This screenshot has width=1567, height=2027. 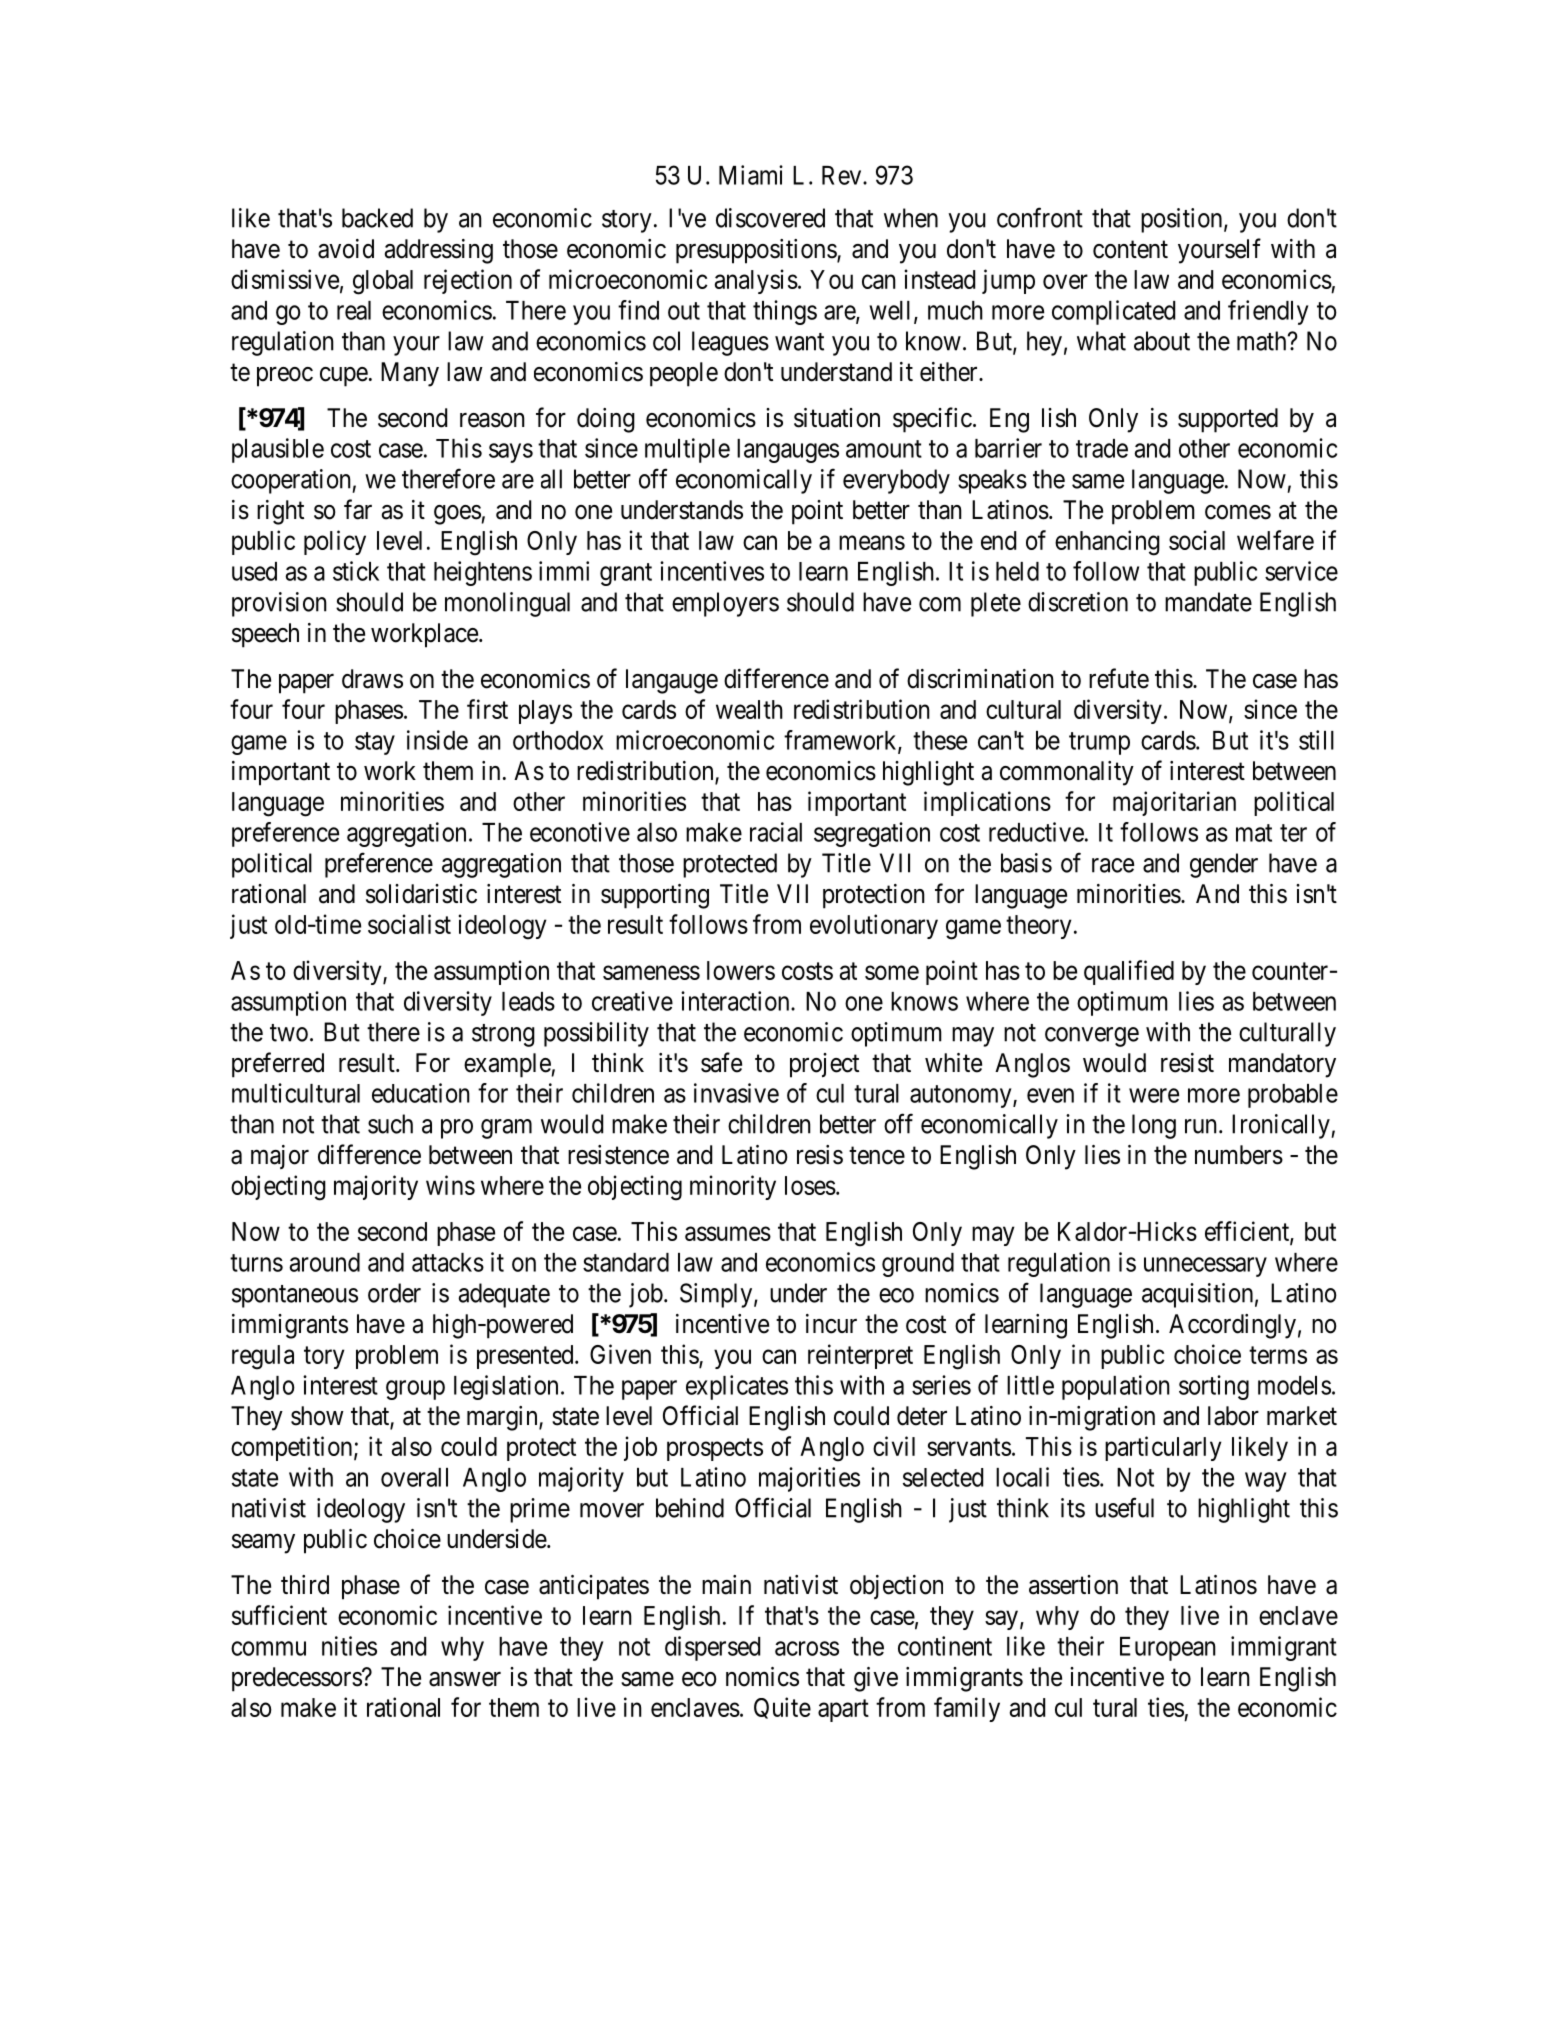 What do you see at coordinates (390, 1124) in the screenshot?
I see `such` at bounding box center [390, 1124].
